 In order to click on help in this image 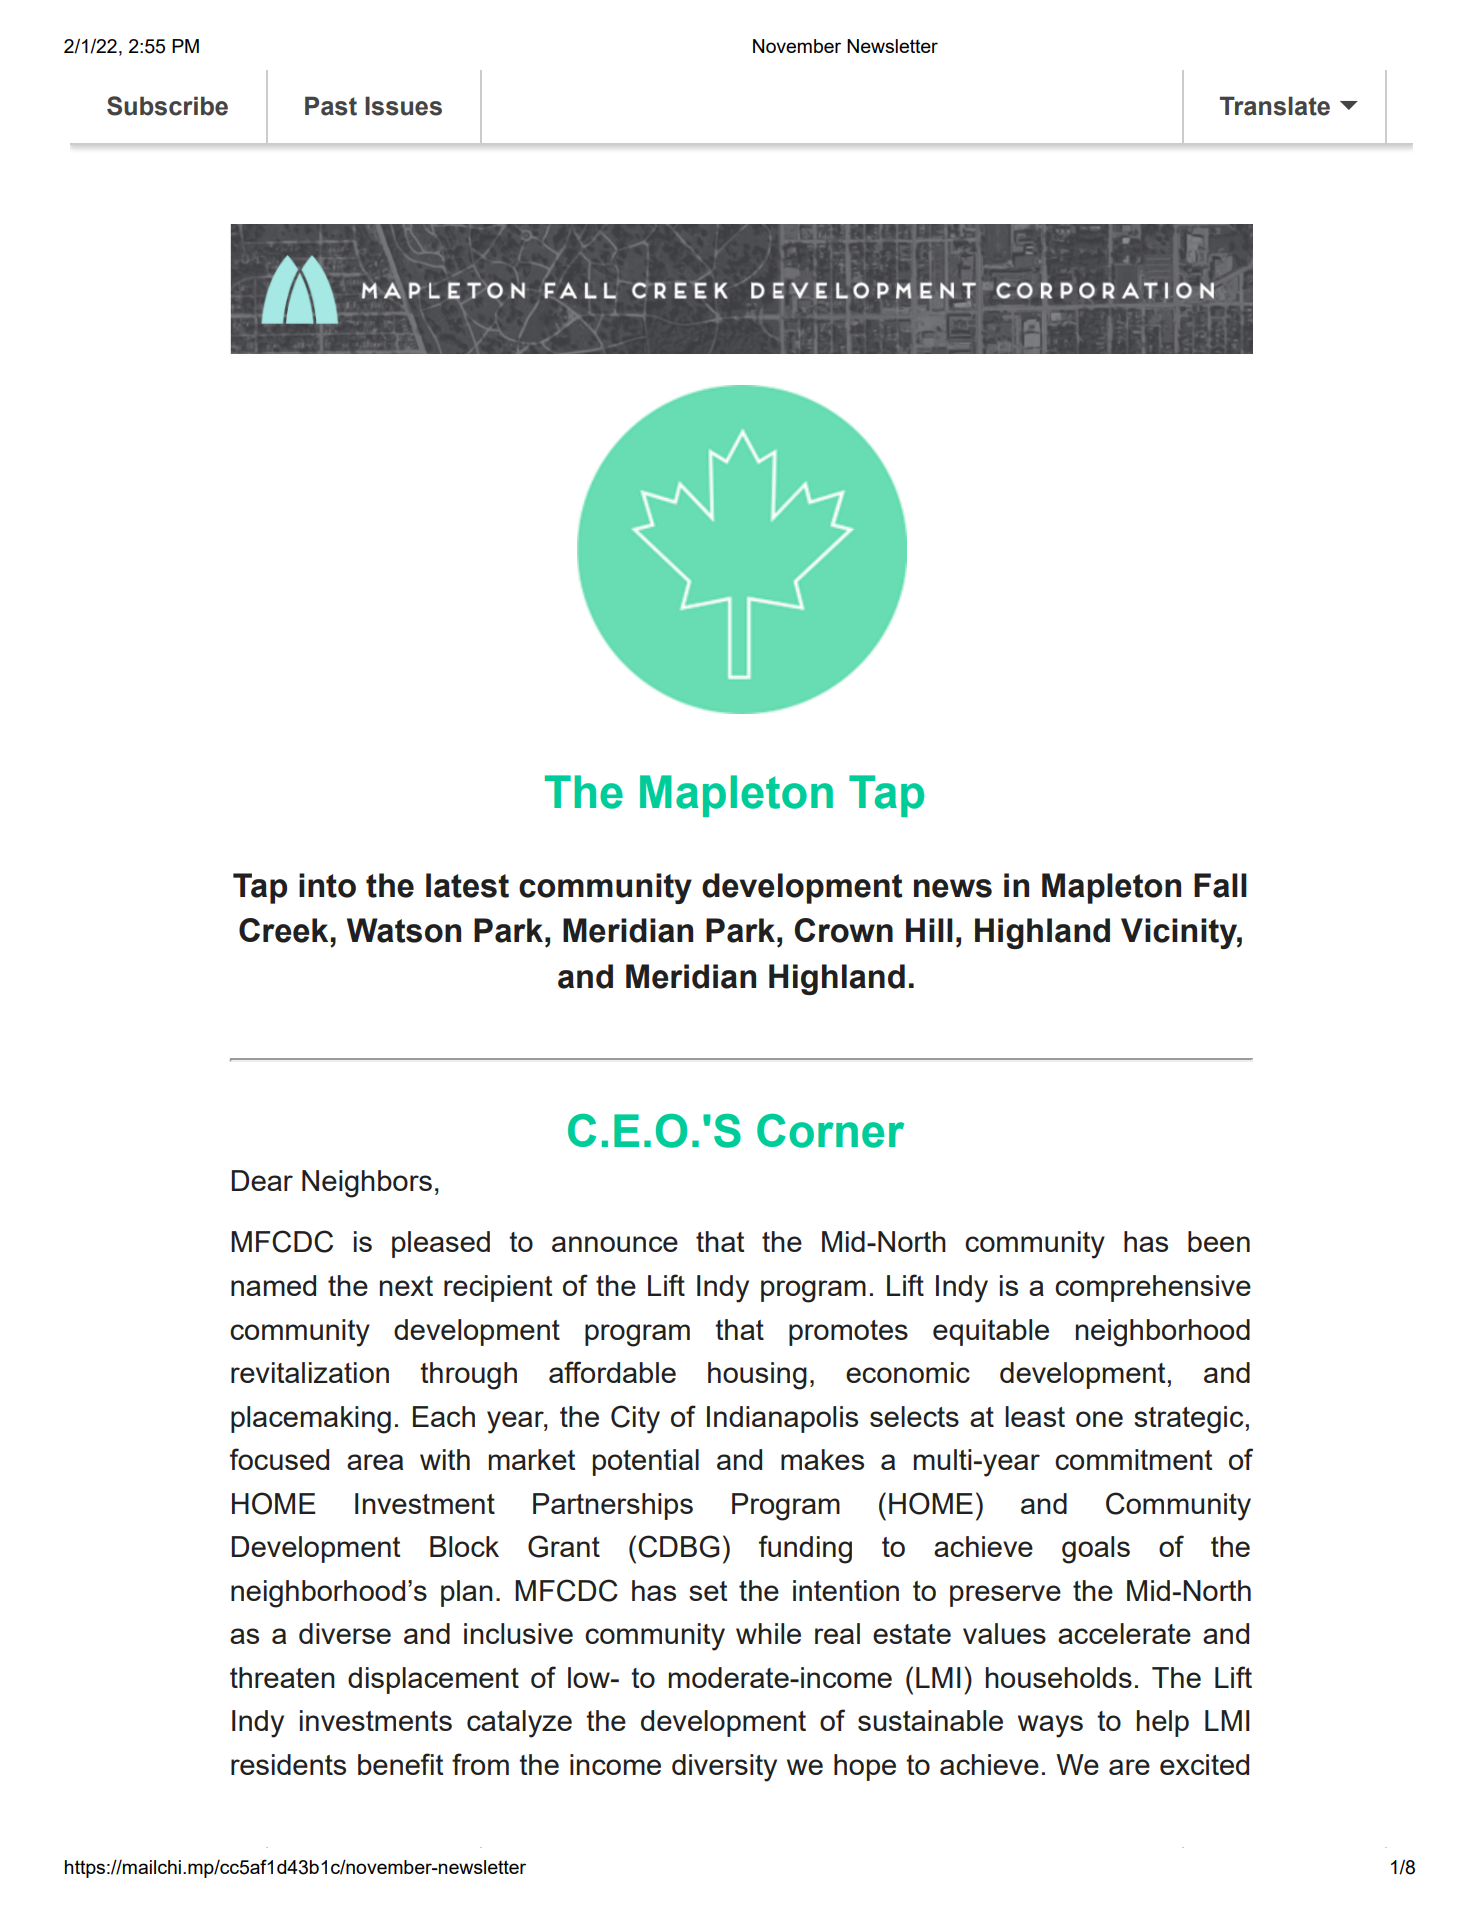, I will do `click(1163, 1723)`.
